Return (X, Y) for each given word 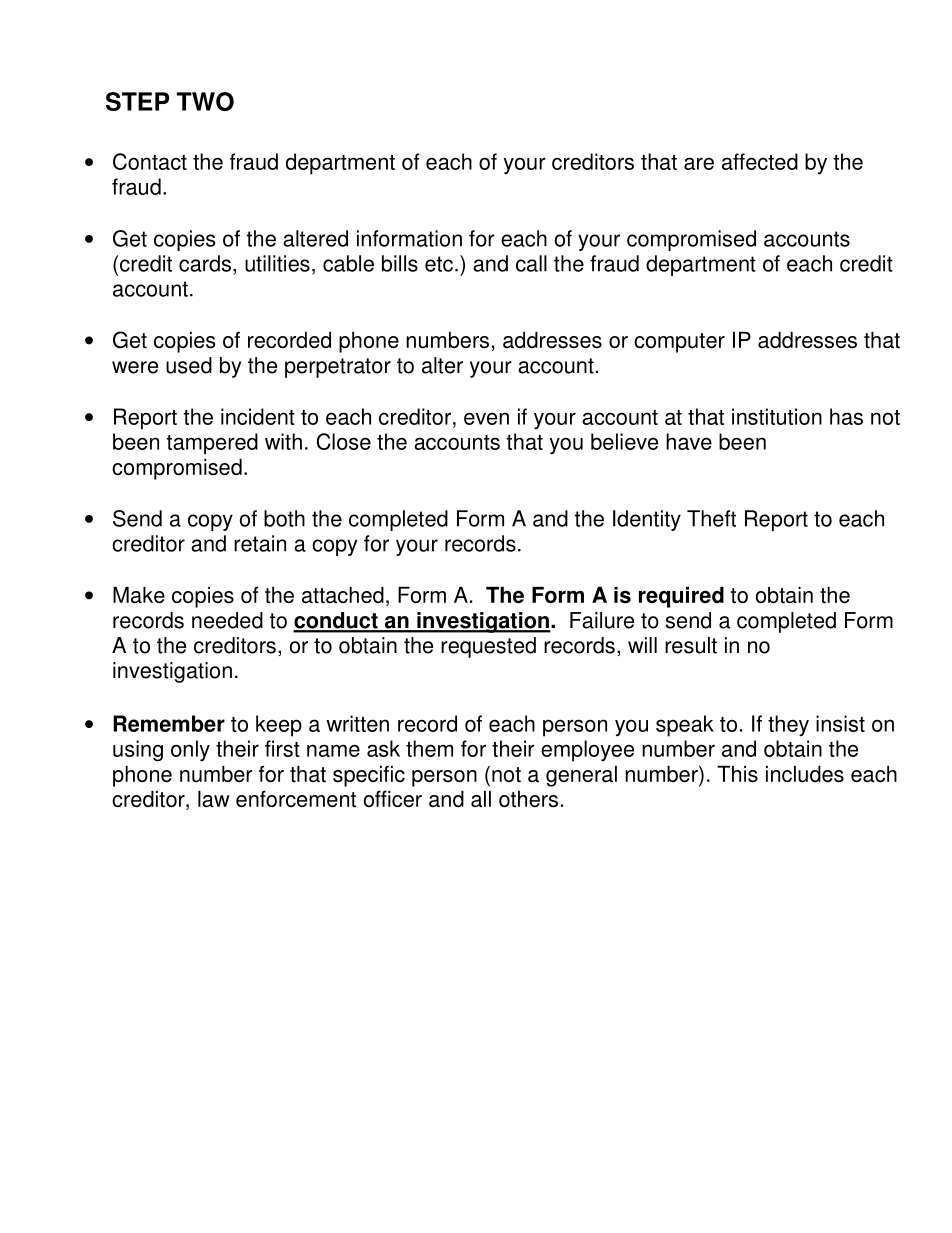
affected (760, 161)
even (486, 418)
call (531, 263)
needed (227, 620)
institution (777, 416)
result (691, 645)
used (189, 365)
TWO (205, 101)
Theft (711, 518)
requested (488, 647)
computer (679, 343)
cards (205, 263)
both (284, 518)
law (214, 799)
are (699, 163)
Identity (647, 520)
